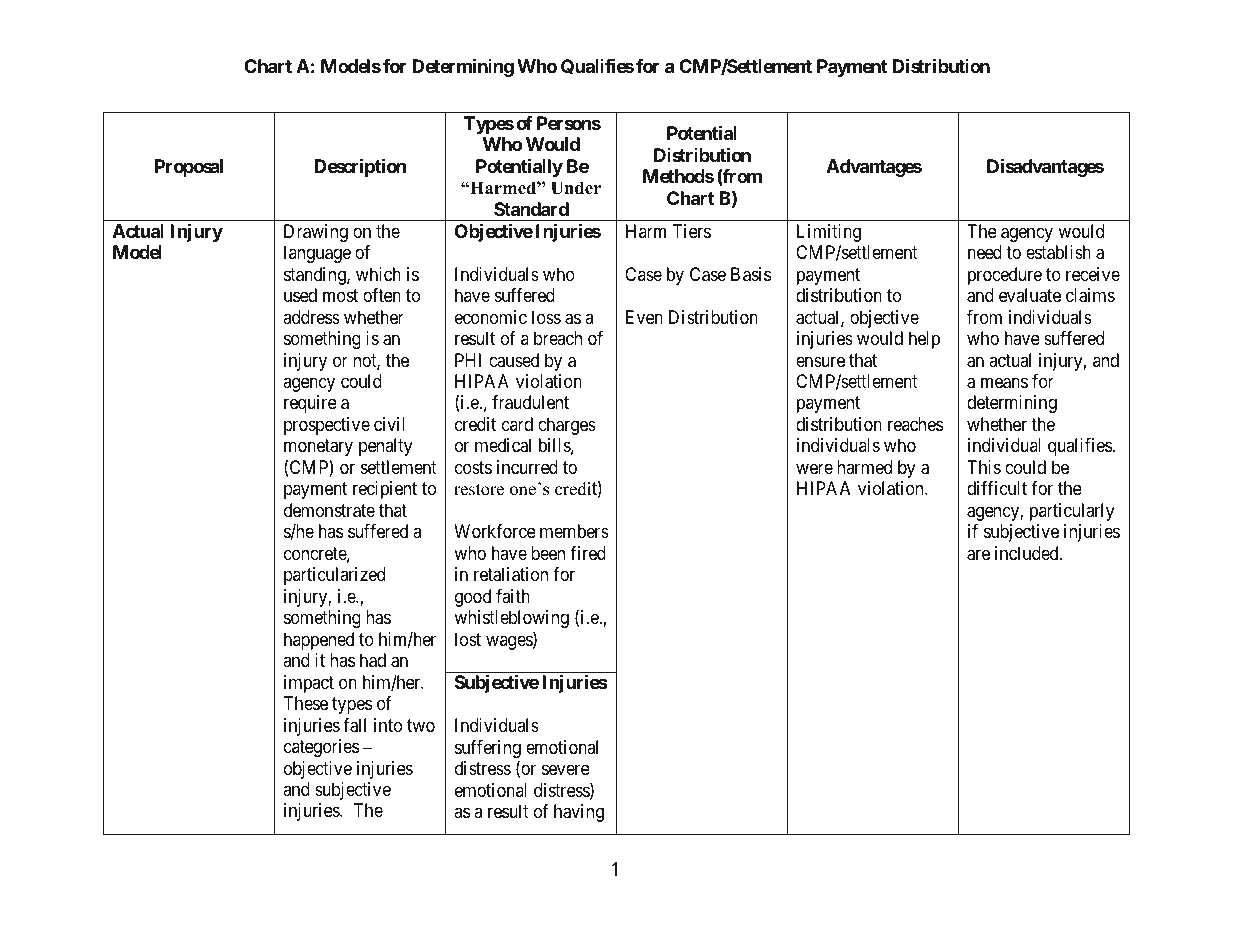 The image size is (1233, 952). What do you see at coordinates (310, 404) in the image?
I see `require` at bounding box center [310, 404].
